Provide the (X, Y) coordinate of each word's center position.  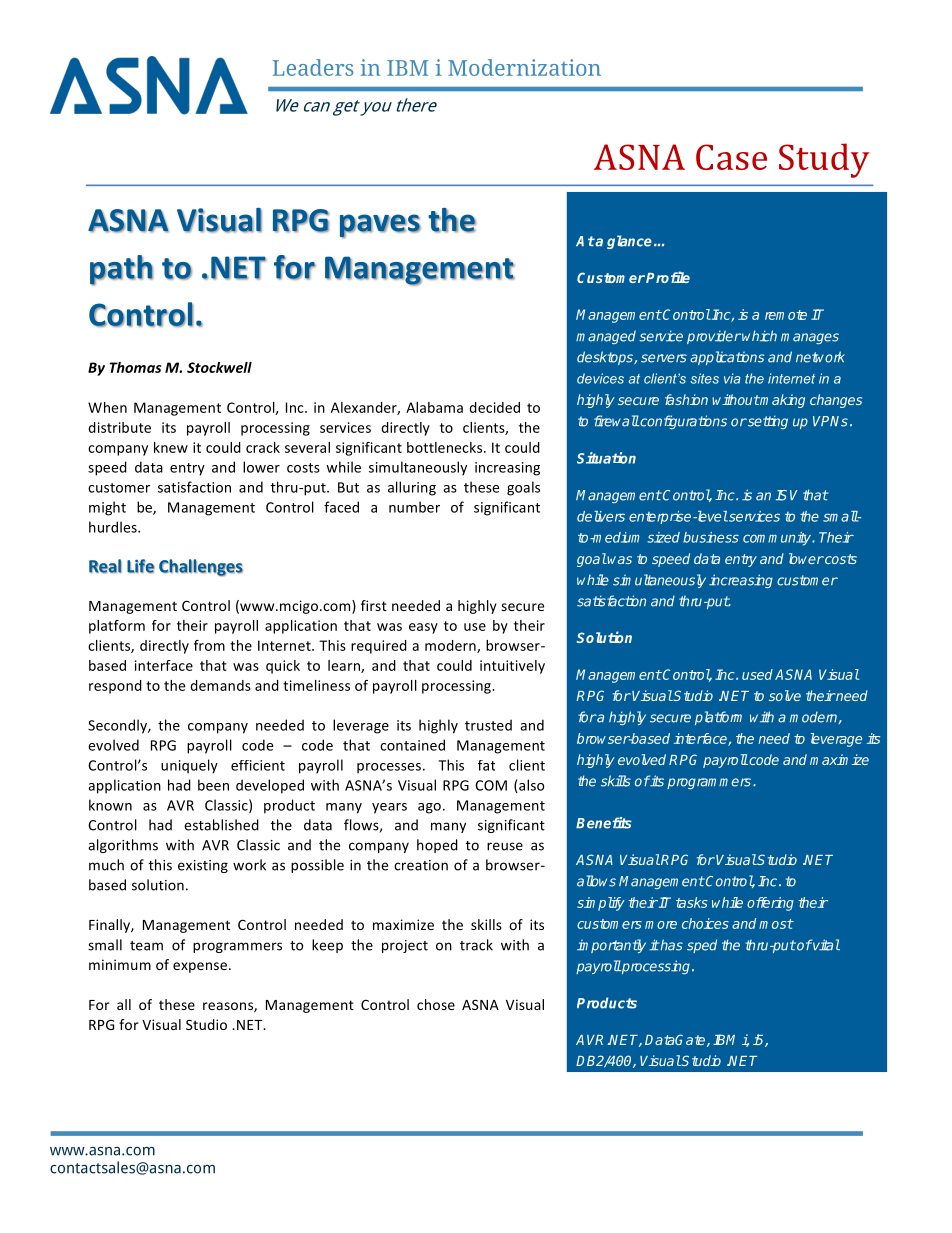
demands (220, 685)
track (476, 945)
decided (494, 407)
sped (702, 946)
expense (201, 967)
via (732, 378)
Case (731, 157)
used (757, 674)
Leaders (313, 67)
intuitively (512, 667)
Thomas (135, 367)
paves (380, 226)
